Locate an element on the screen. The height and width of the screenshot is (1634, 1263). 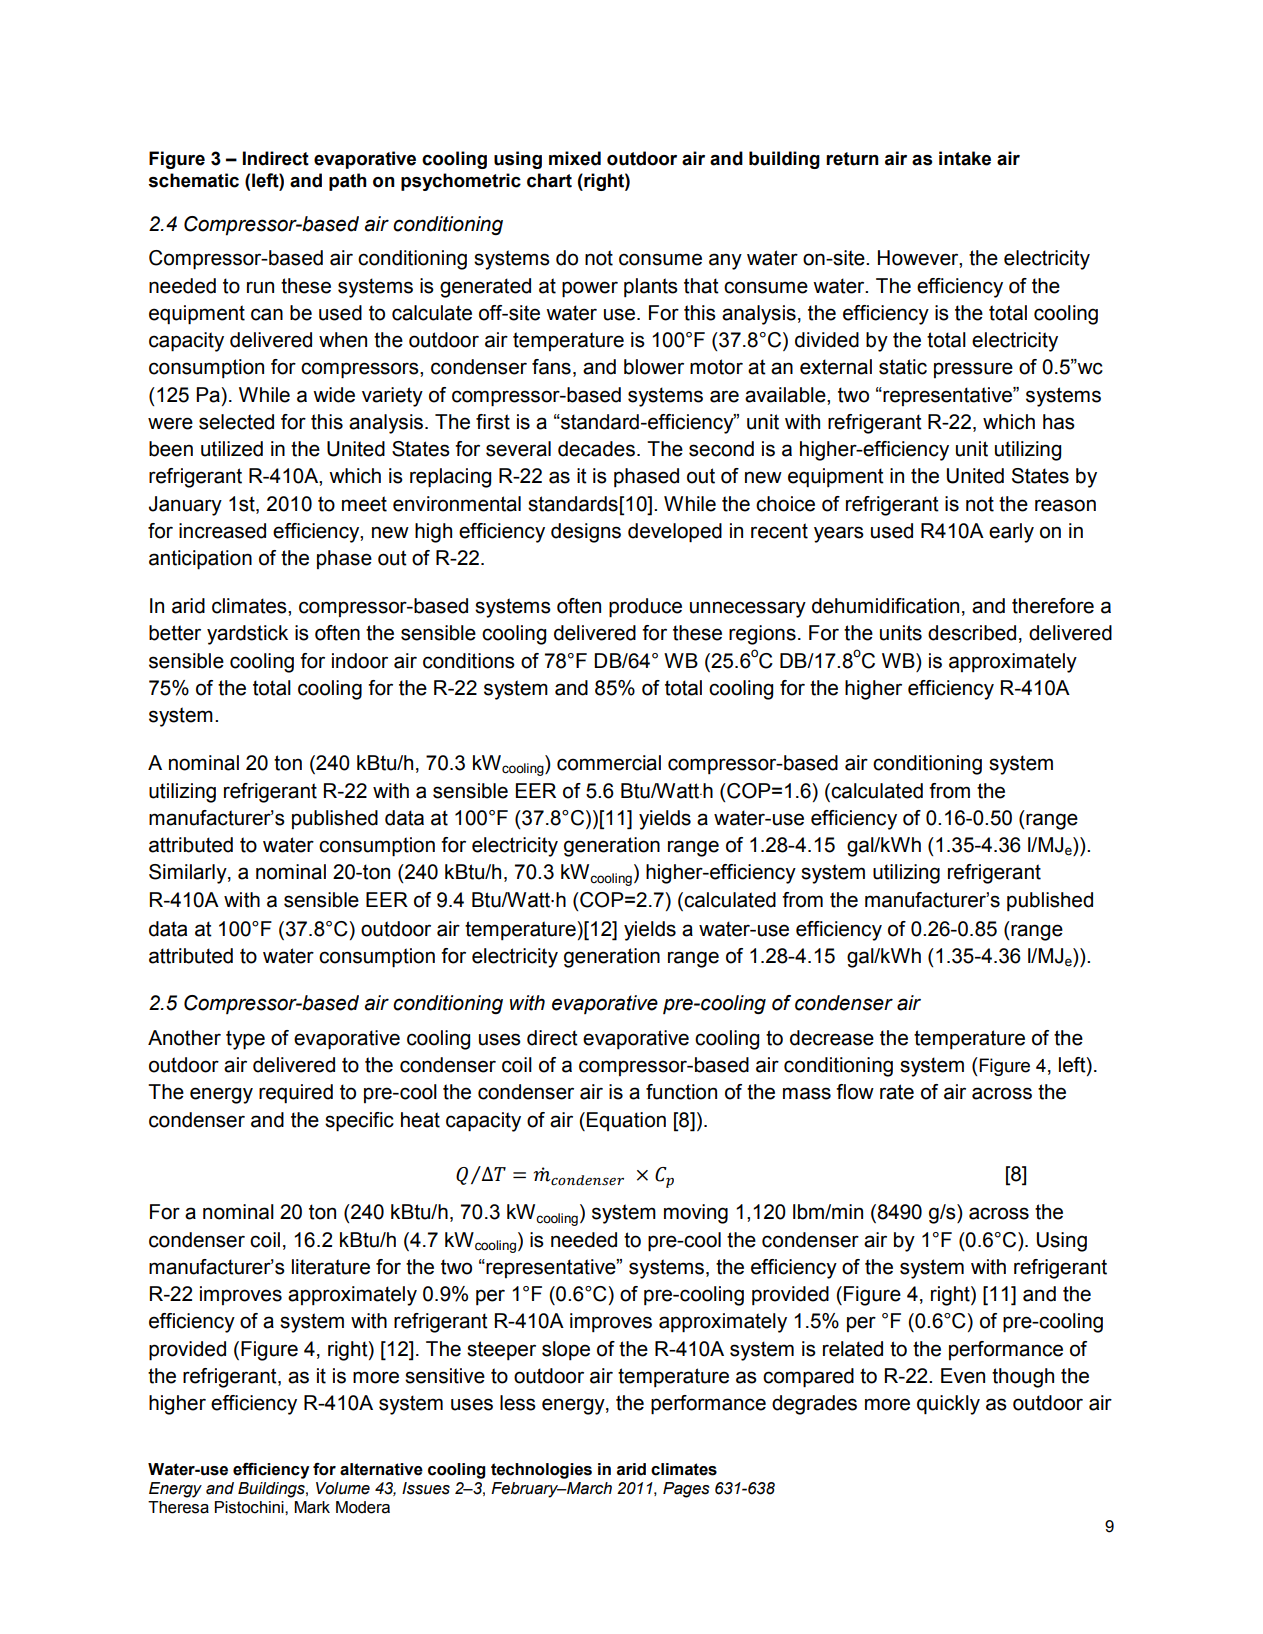
intake is located at coordinates (965, 158).
